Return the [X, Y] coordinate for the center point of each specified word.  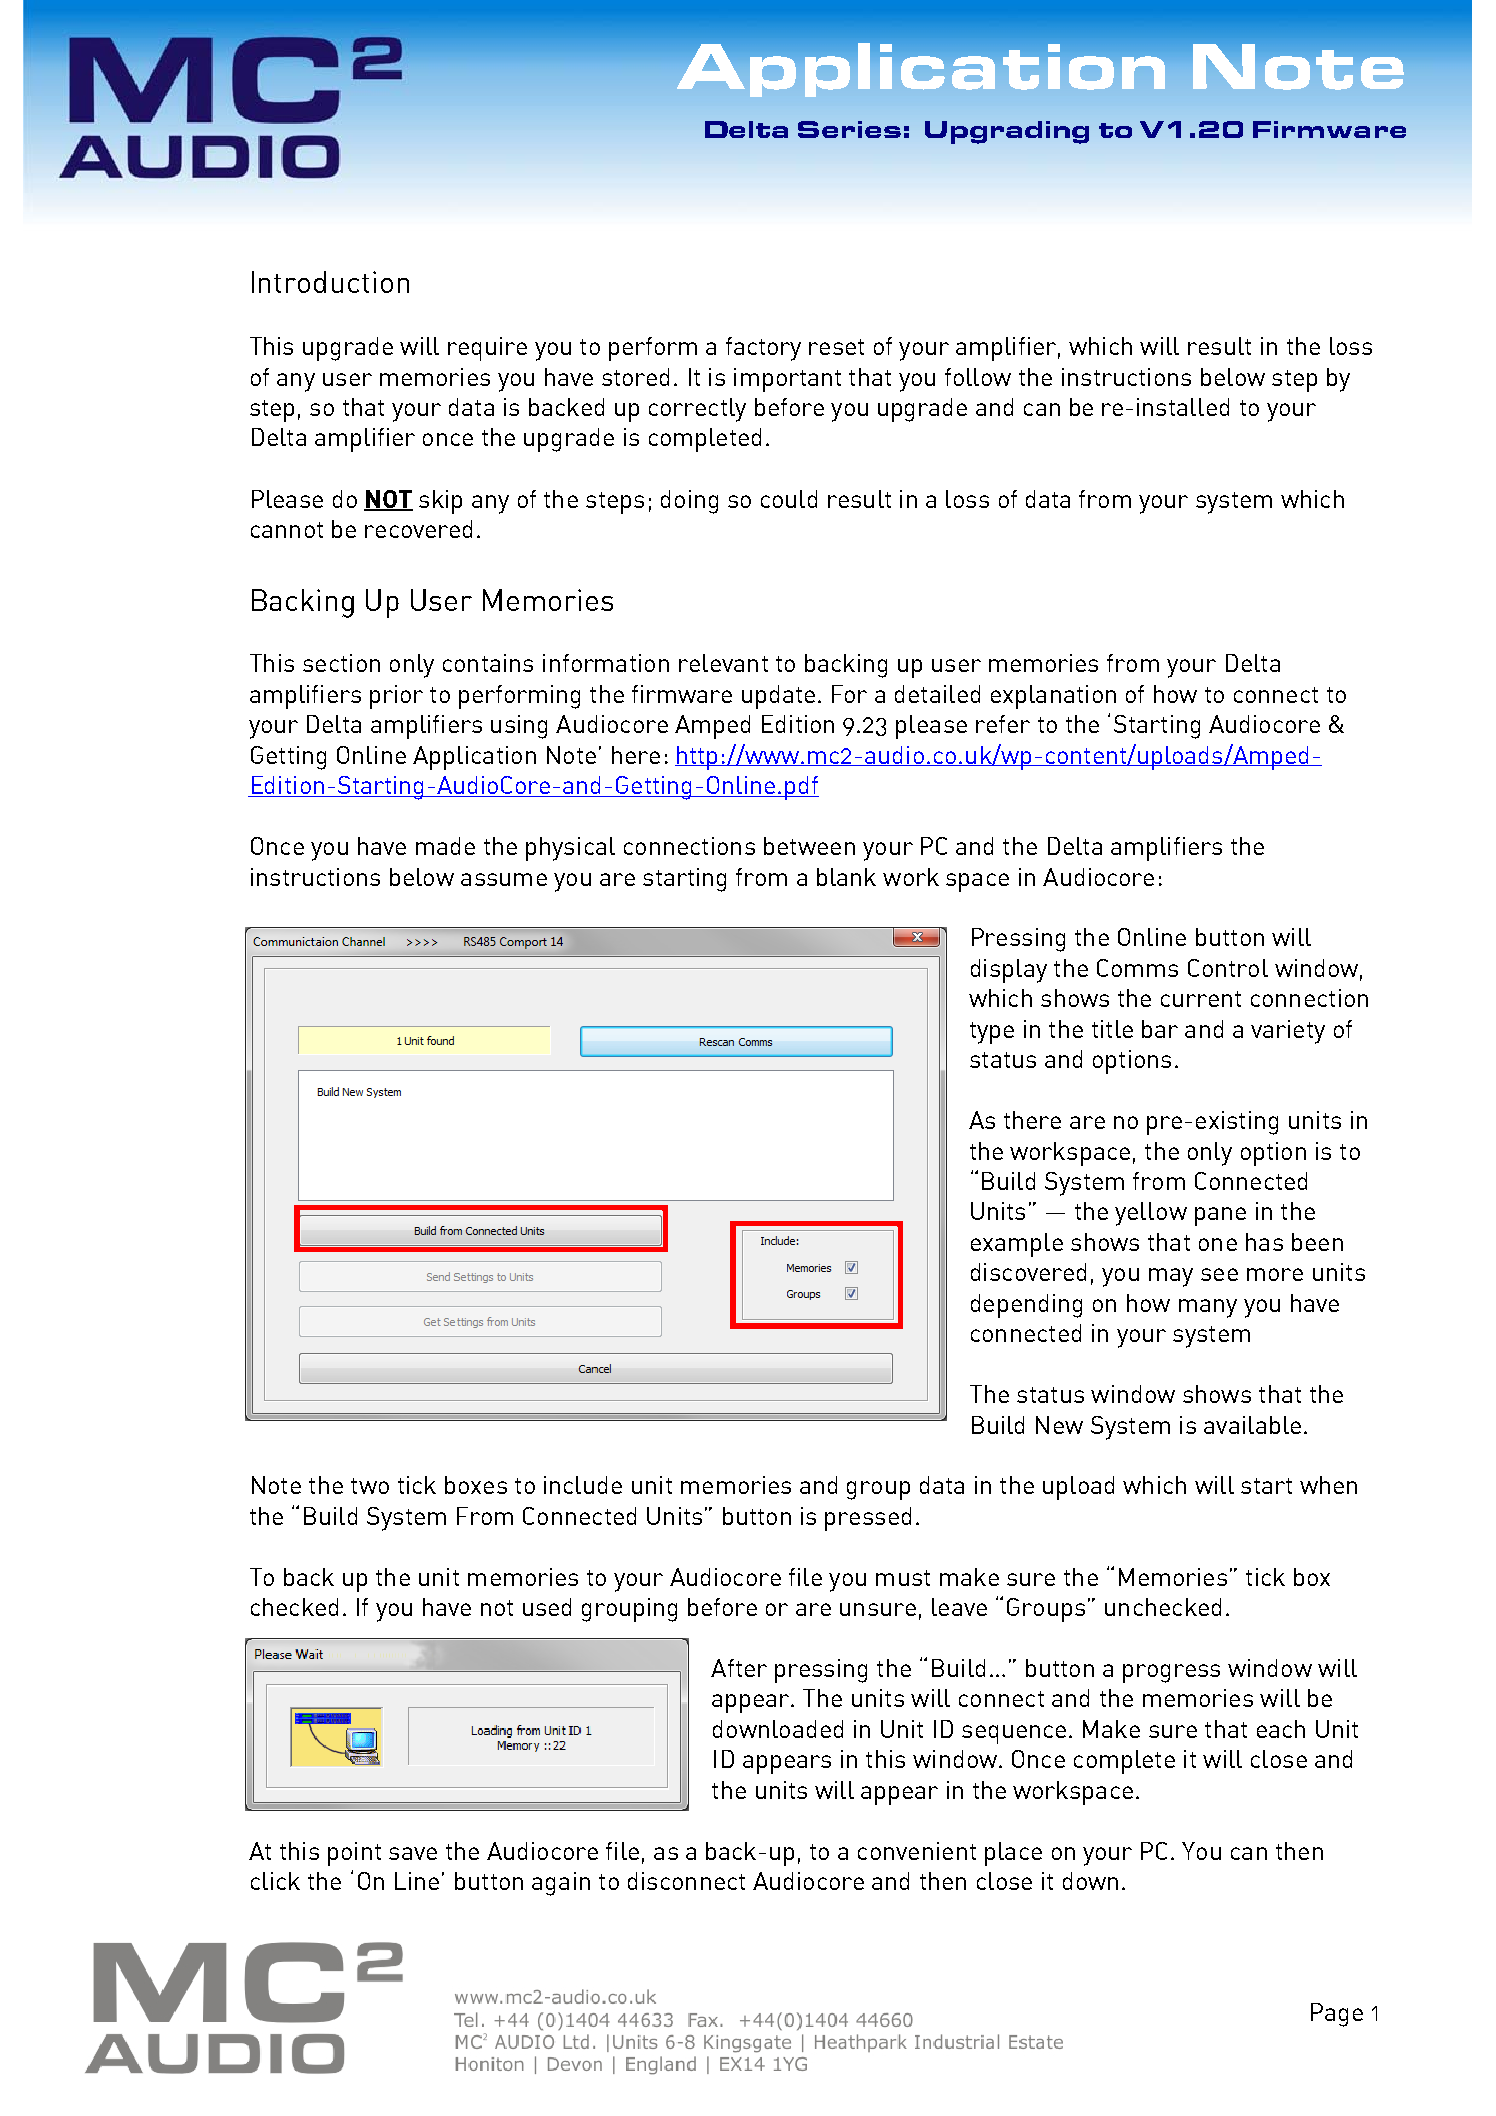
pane [1220, 1216]
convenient [917, 1851]
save [413, 1853]
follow [978, 377]
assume [504, 879]
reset [836, 347]
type [992, 1033]
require [487, 349]
